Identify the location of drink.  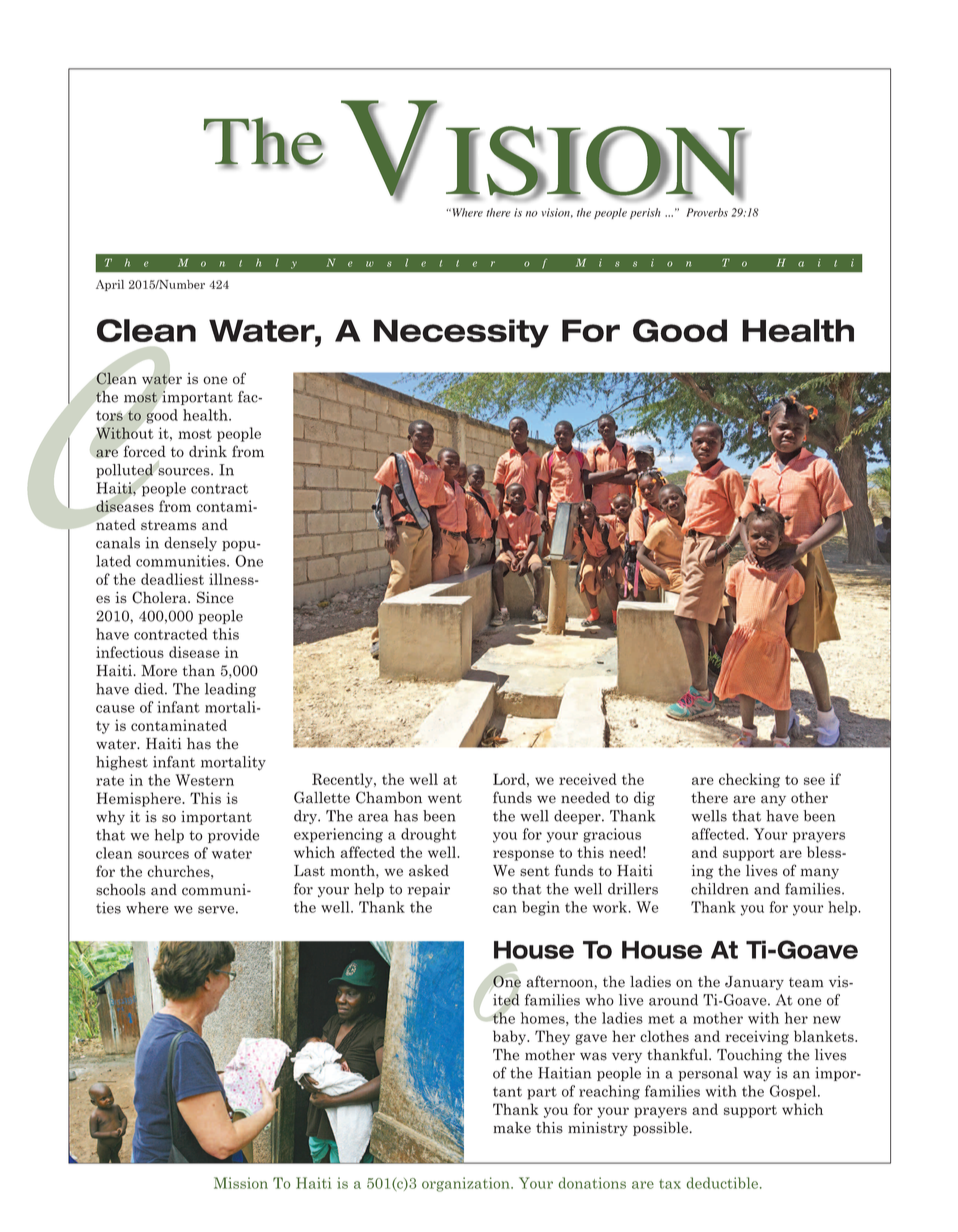
(208, 451).
